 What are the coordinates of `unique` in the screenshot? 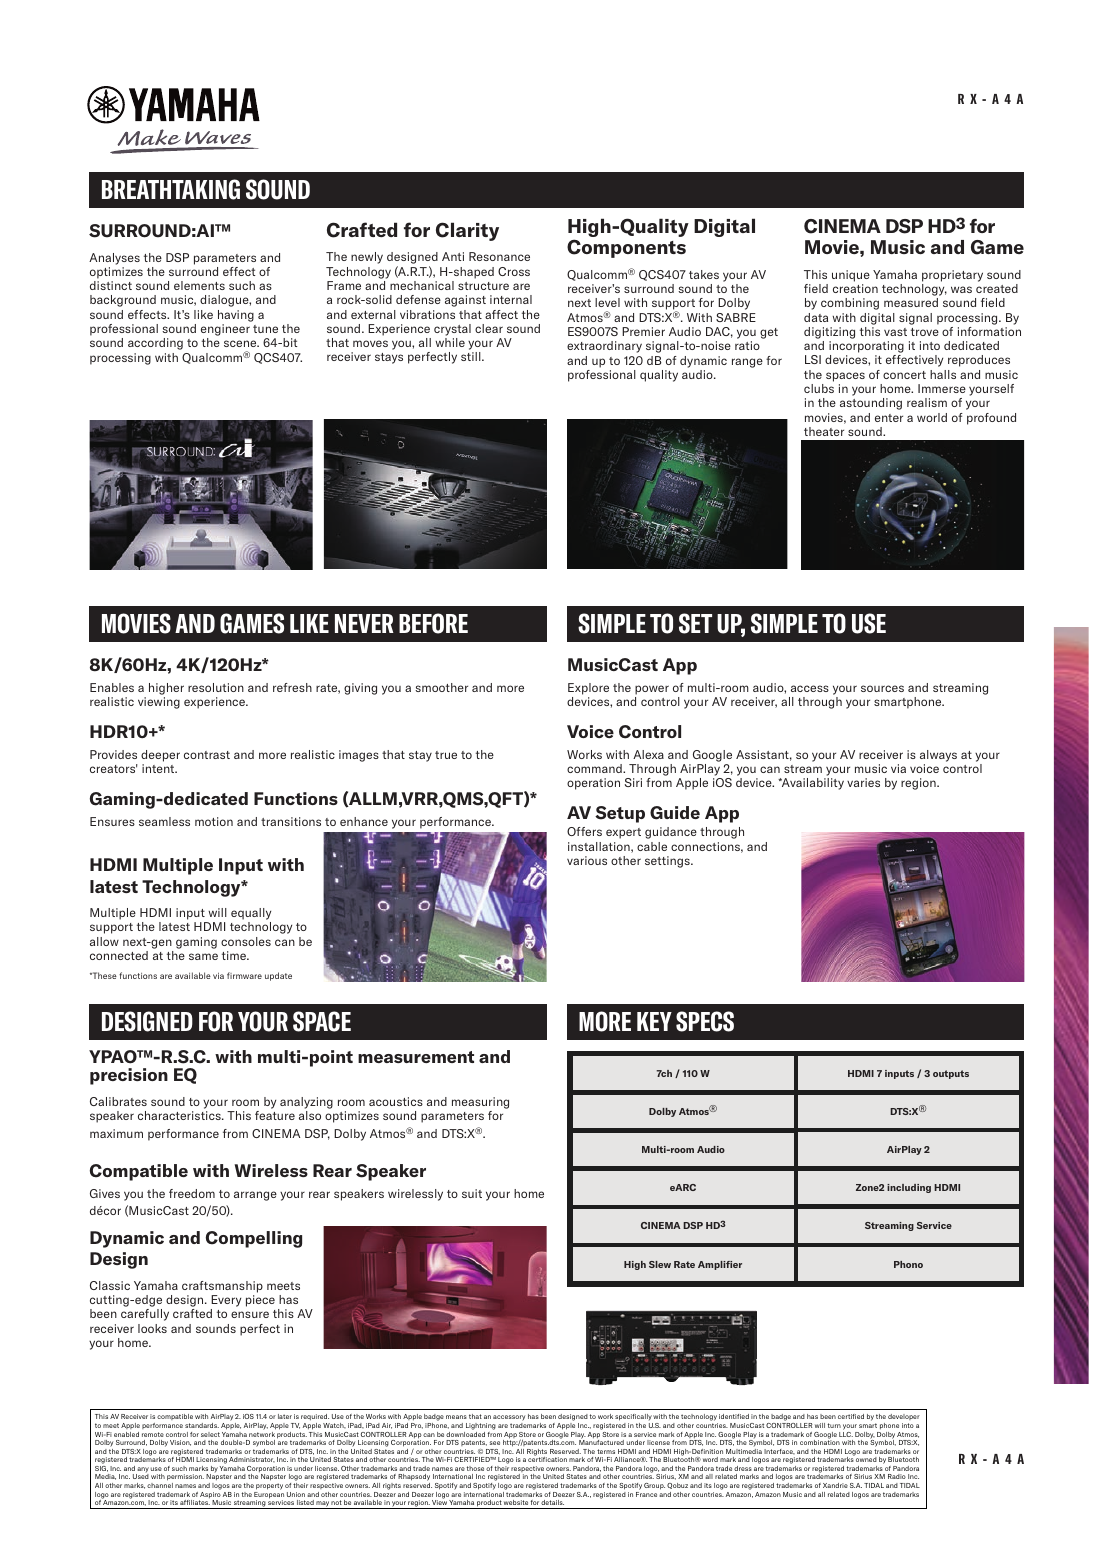 It's located at (851, 276).
